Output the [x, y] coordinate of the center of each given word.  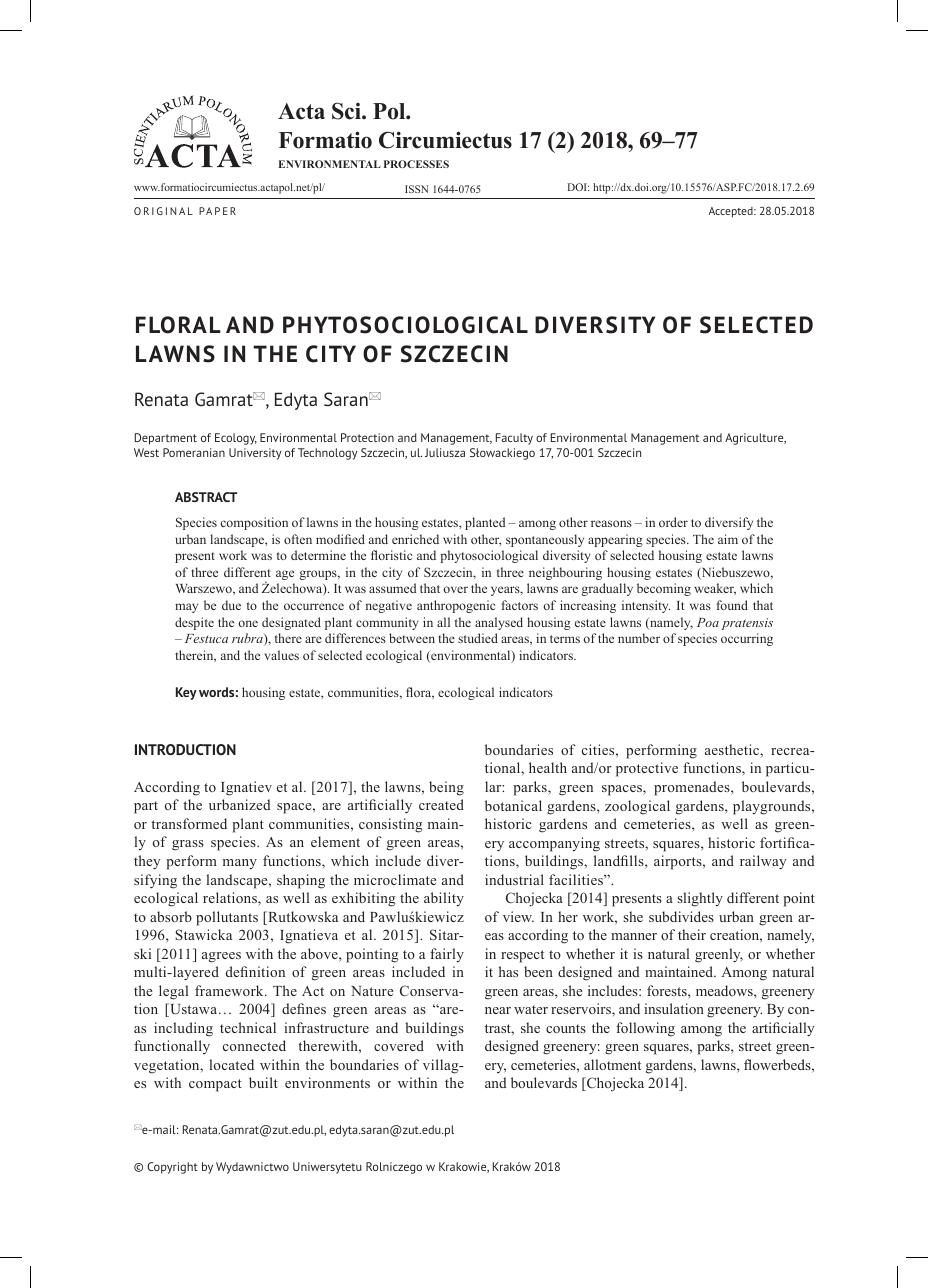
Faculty [514, 439]
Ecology [236, 439]
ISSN [416, 189]
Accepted [731, 212]
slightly [700, 899]
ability [444, 899]
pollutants [227, 918]
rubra [248, 639]
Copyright [172, 1168]
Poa [708, 622]
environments [327, 1082]
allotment [612, 1064]
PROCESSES [416, 164]
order [673, 522]
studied [478, 638]
